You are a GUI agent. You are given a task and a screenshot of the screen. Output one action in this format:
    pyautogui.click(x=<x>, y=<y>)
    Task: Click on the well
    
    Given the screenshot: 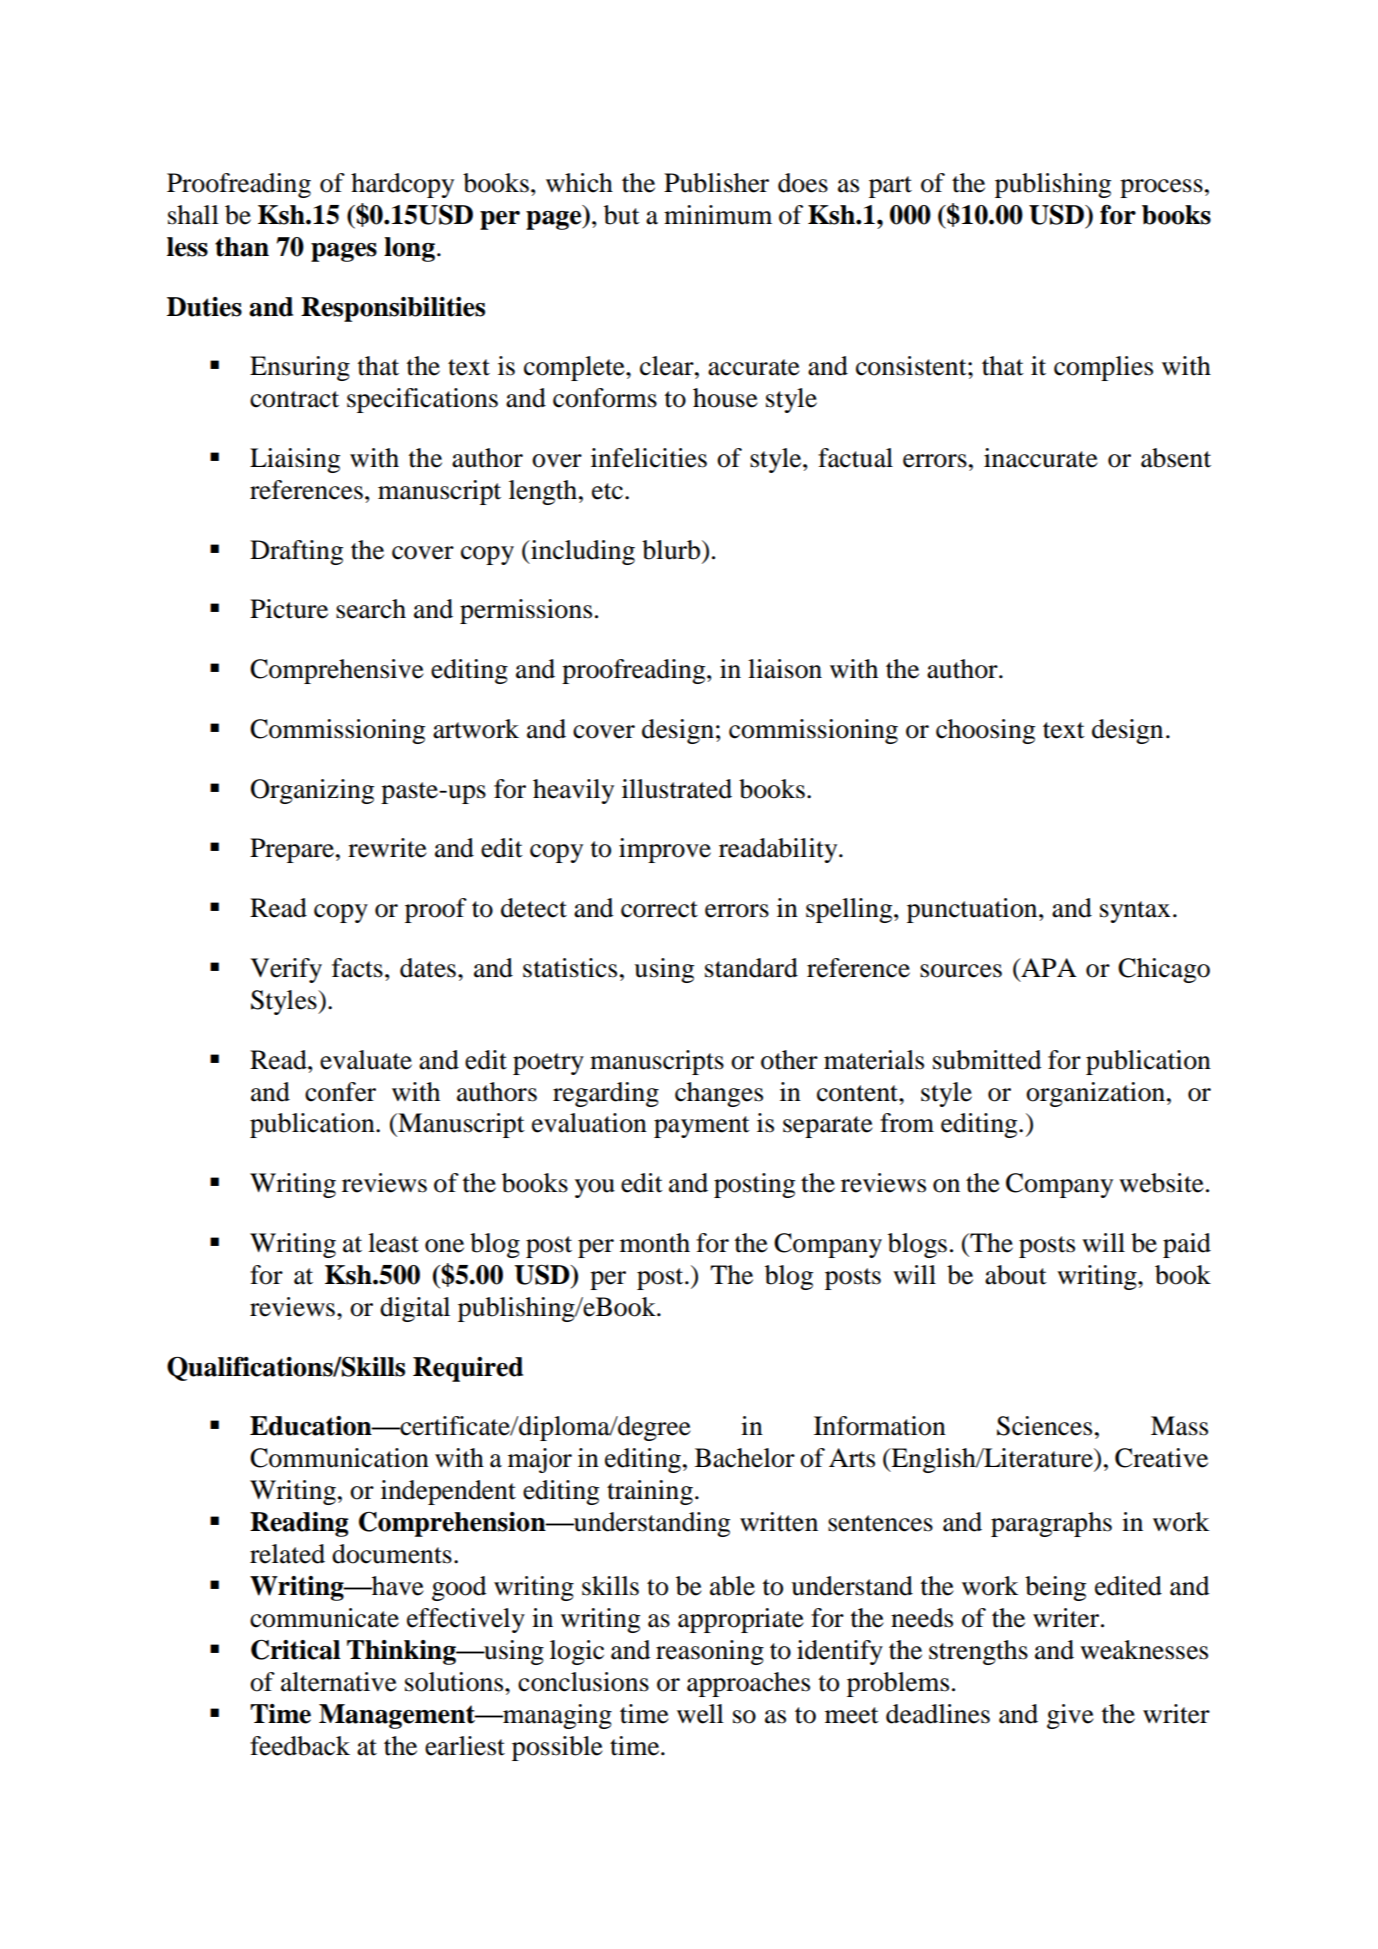 What is the action you would take?
    pyautogui.click(x=700, y=1714)
